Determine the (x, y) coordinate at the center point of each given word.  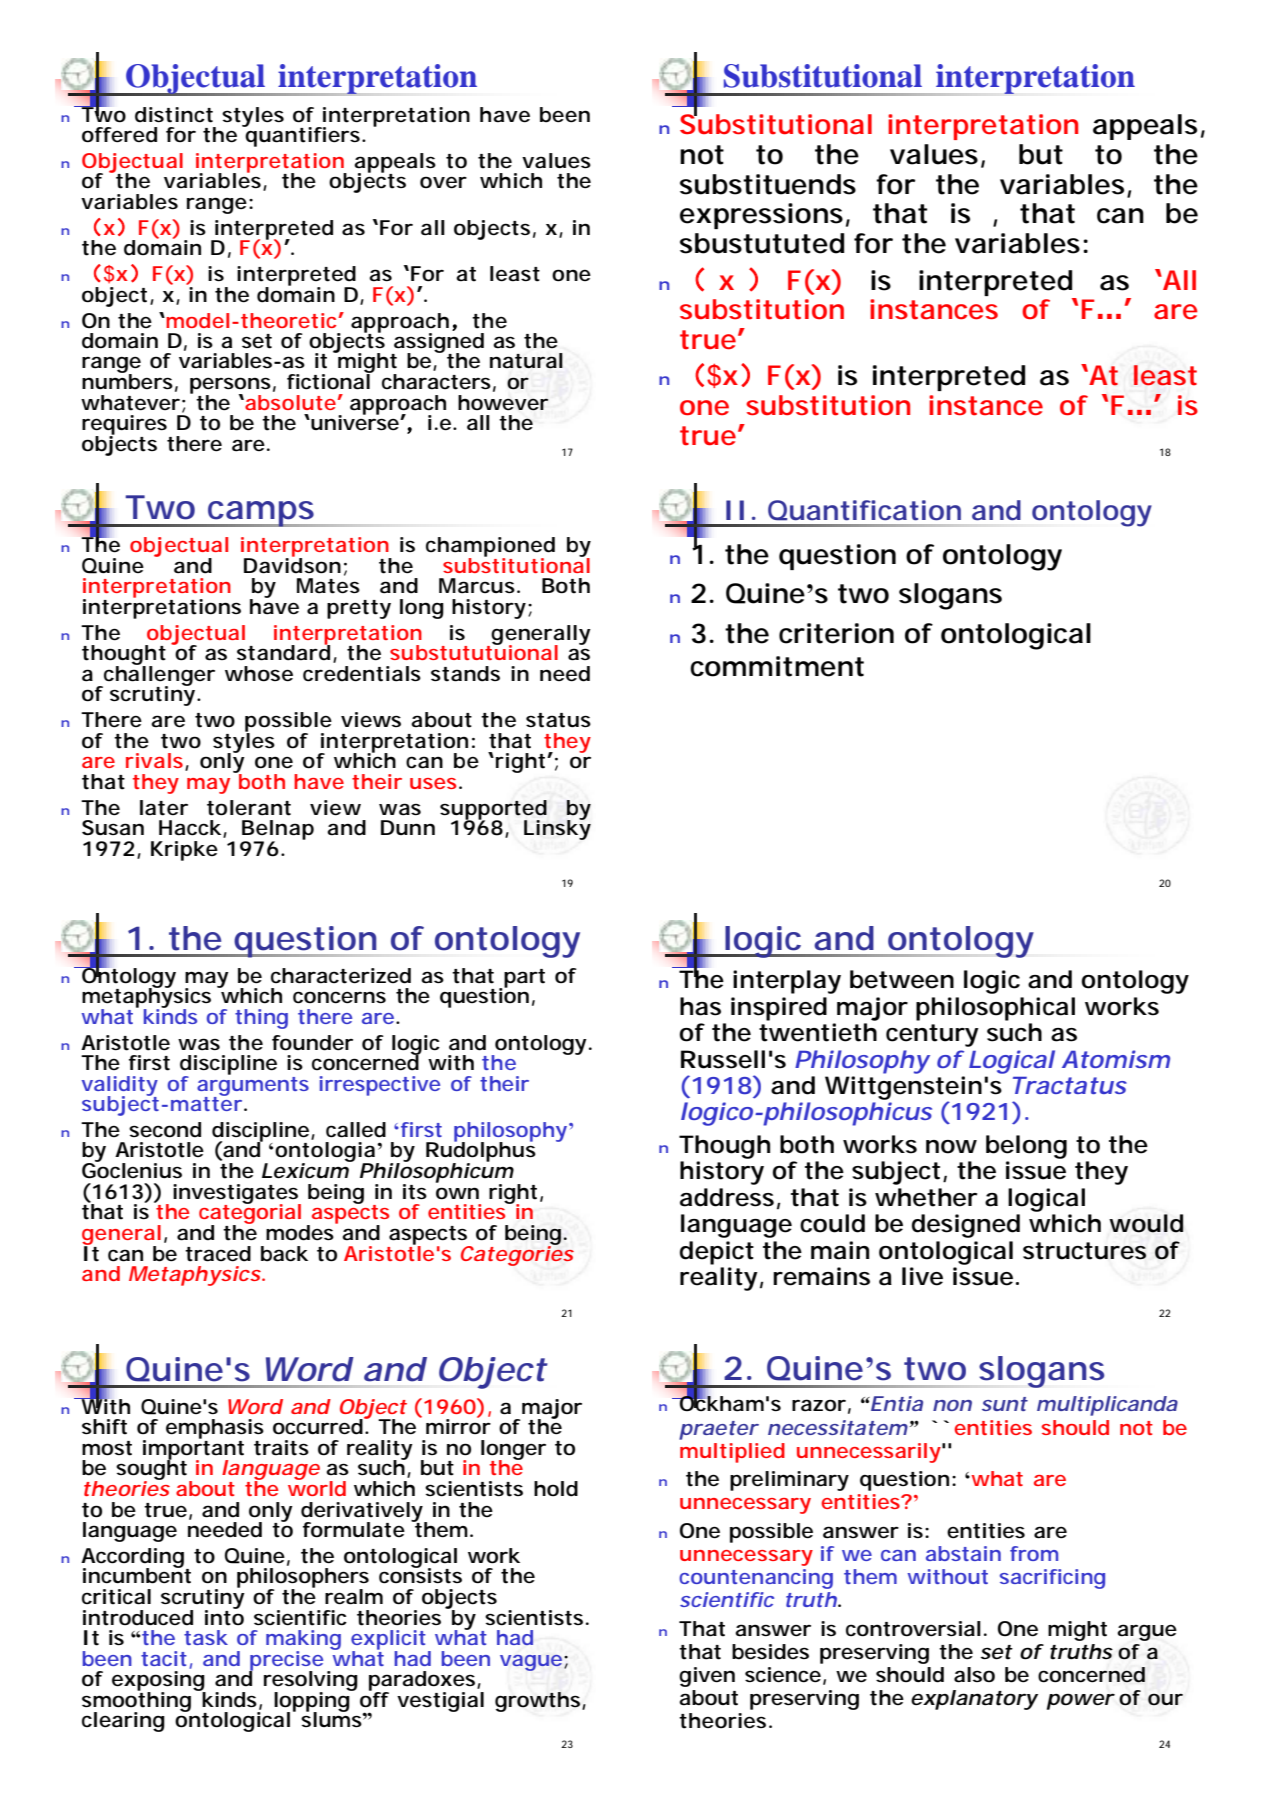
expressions (761, 216)
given (707, 1677)
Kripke (184, 851)
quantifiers (303, 136)
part (523, 979)
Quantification (864, 510)
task (206, 1637)
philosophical (995, 1009)
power (1080, 1701)
